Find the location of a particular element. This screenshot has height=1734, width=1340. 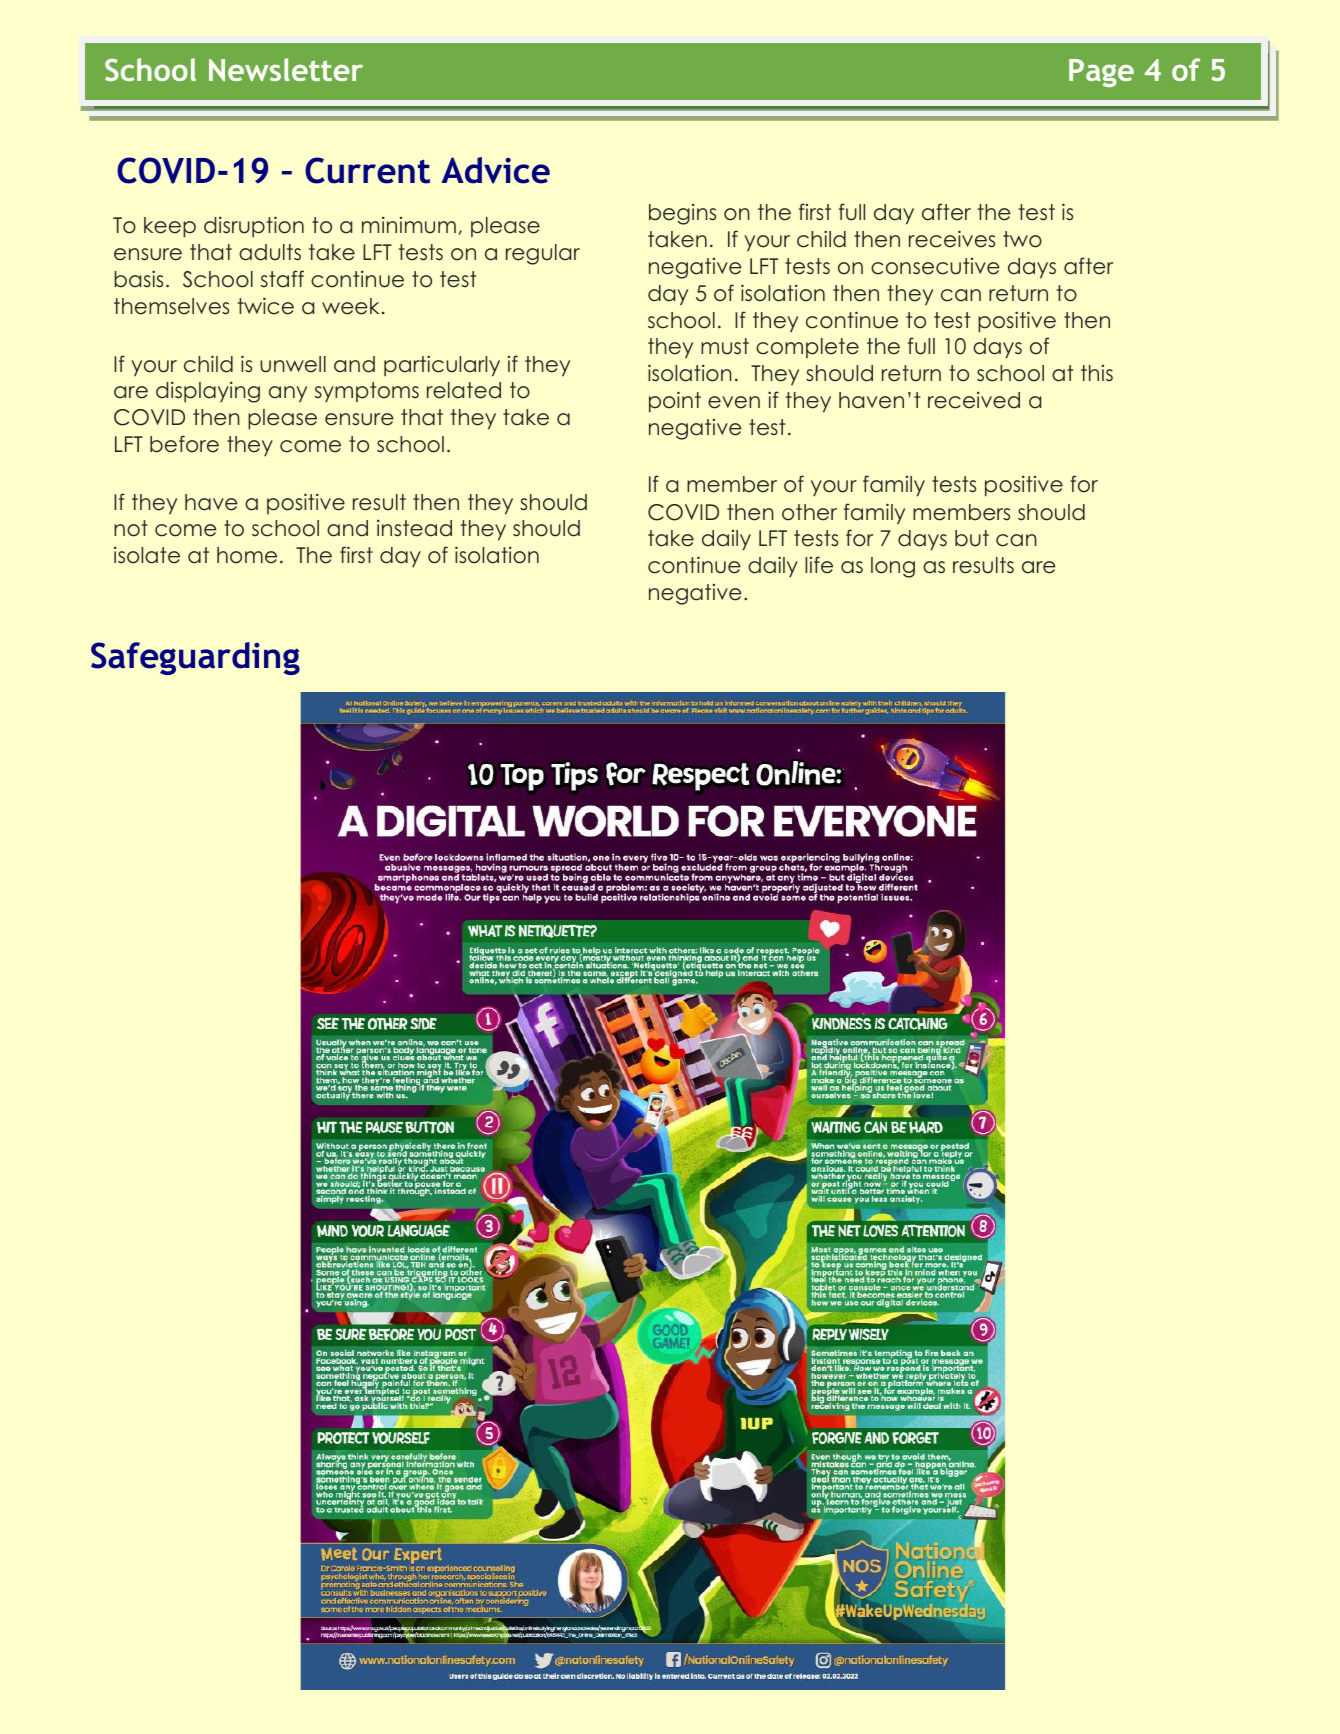

complete is located at coordinates (807, 348).
